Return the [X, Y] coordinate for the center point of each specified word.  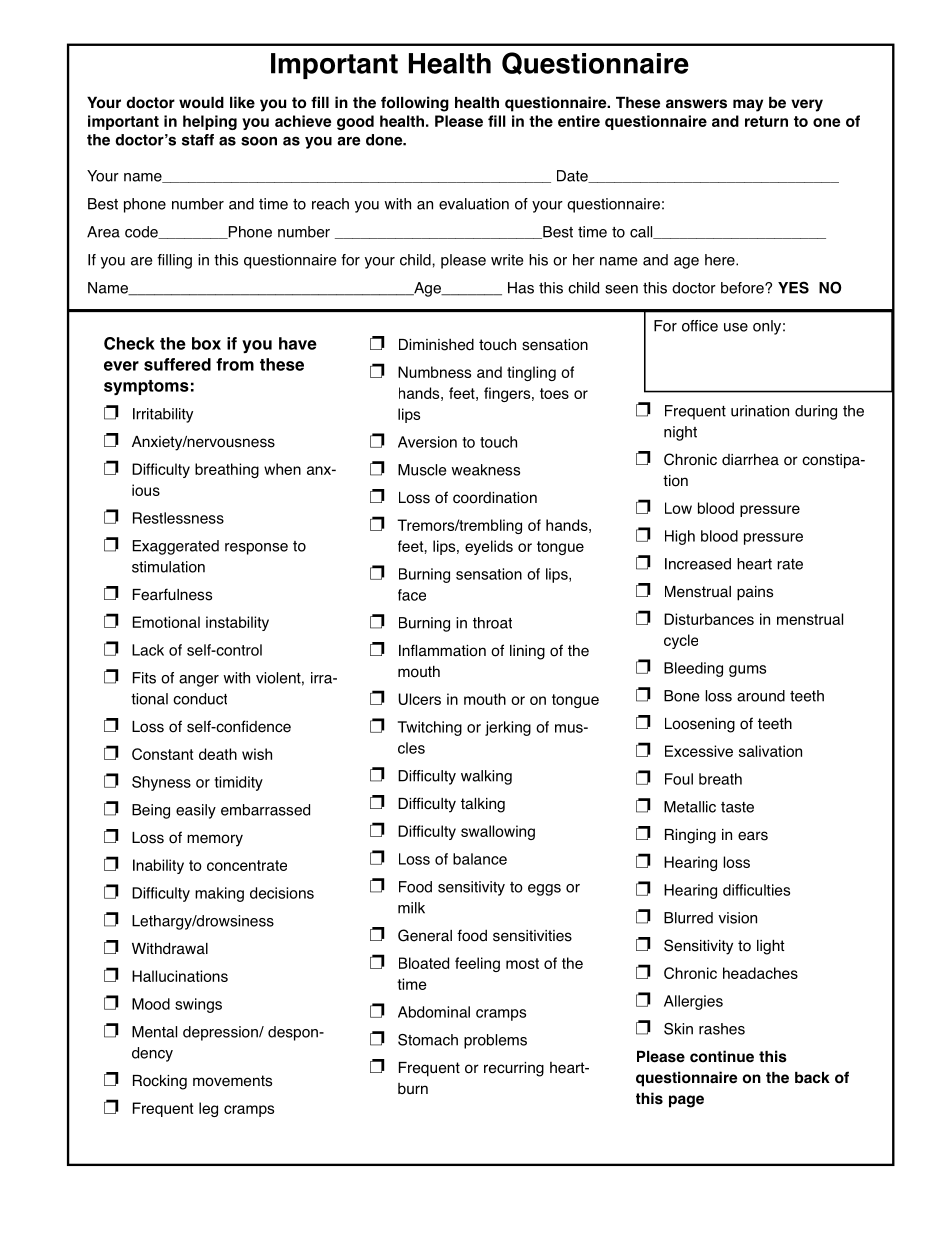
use [736, 327]
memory [215, 840]
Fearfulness [172, 594]
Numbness [434, 372]
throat [492, 623]
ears [753, 836]
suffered [177, 364]
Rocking [160, 1082]
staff [198, 140]
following [415, 104]
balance [480, 859]
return [766, 121]
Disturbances [709, 619]
